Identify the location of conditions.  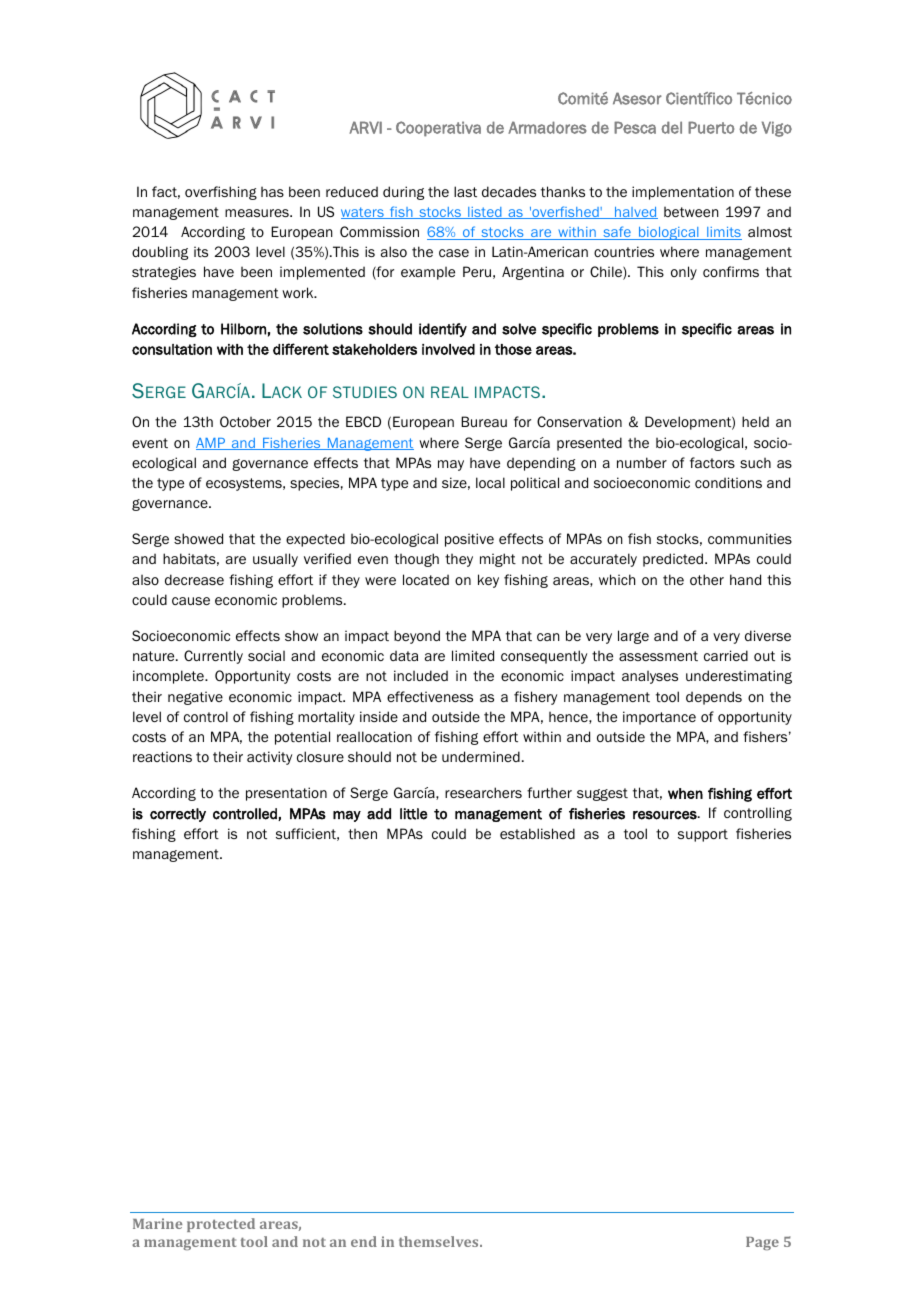
(728, 482).
